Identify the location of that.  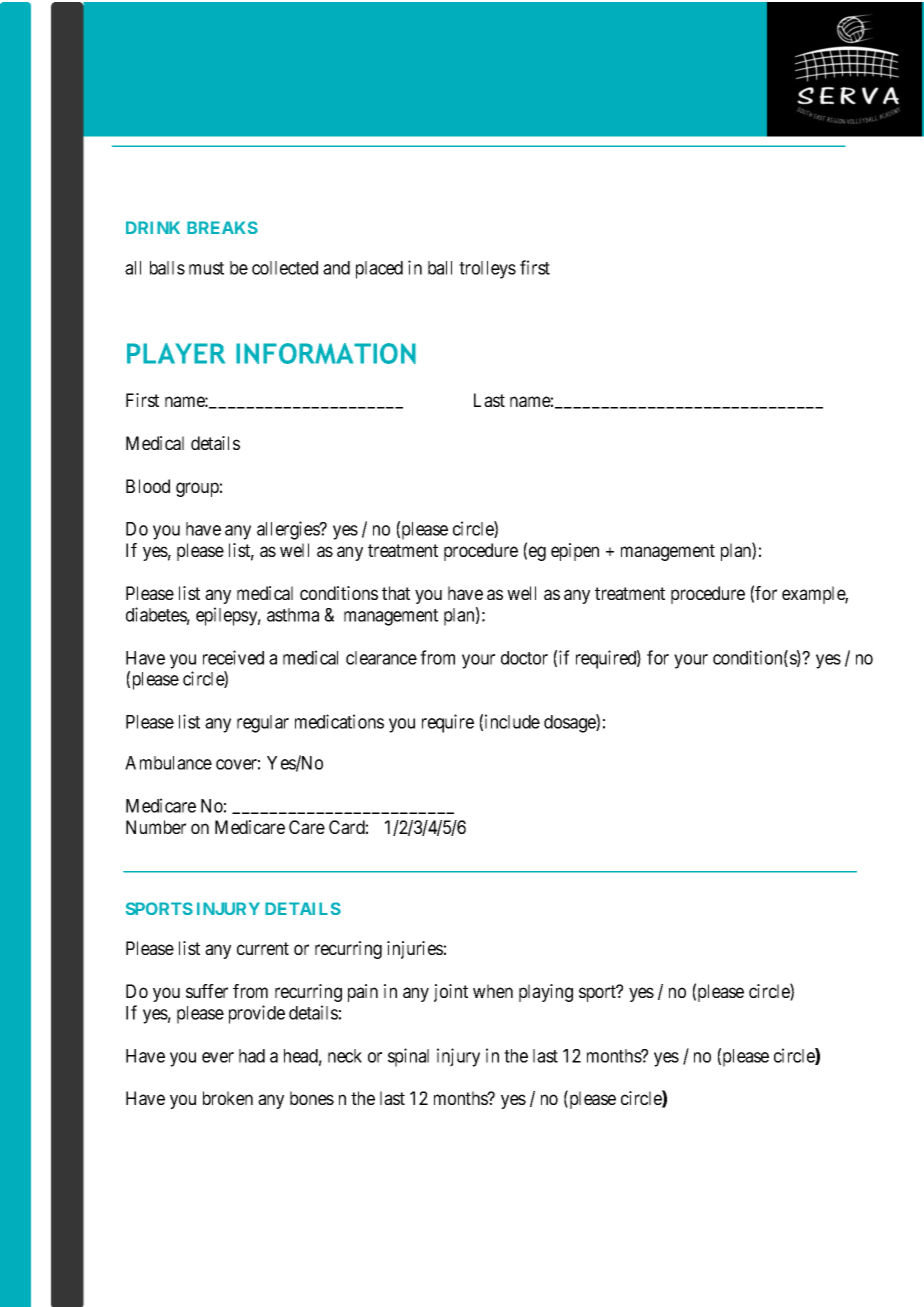
(396, 593).
